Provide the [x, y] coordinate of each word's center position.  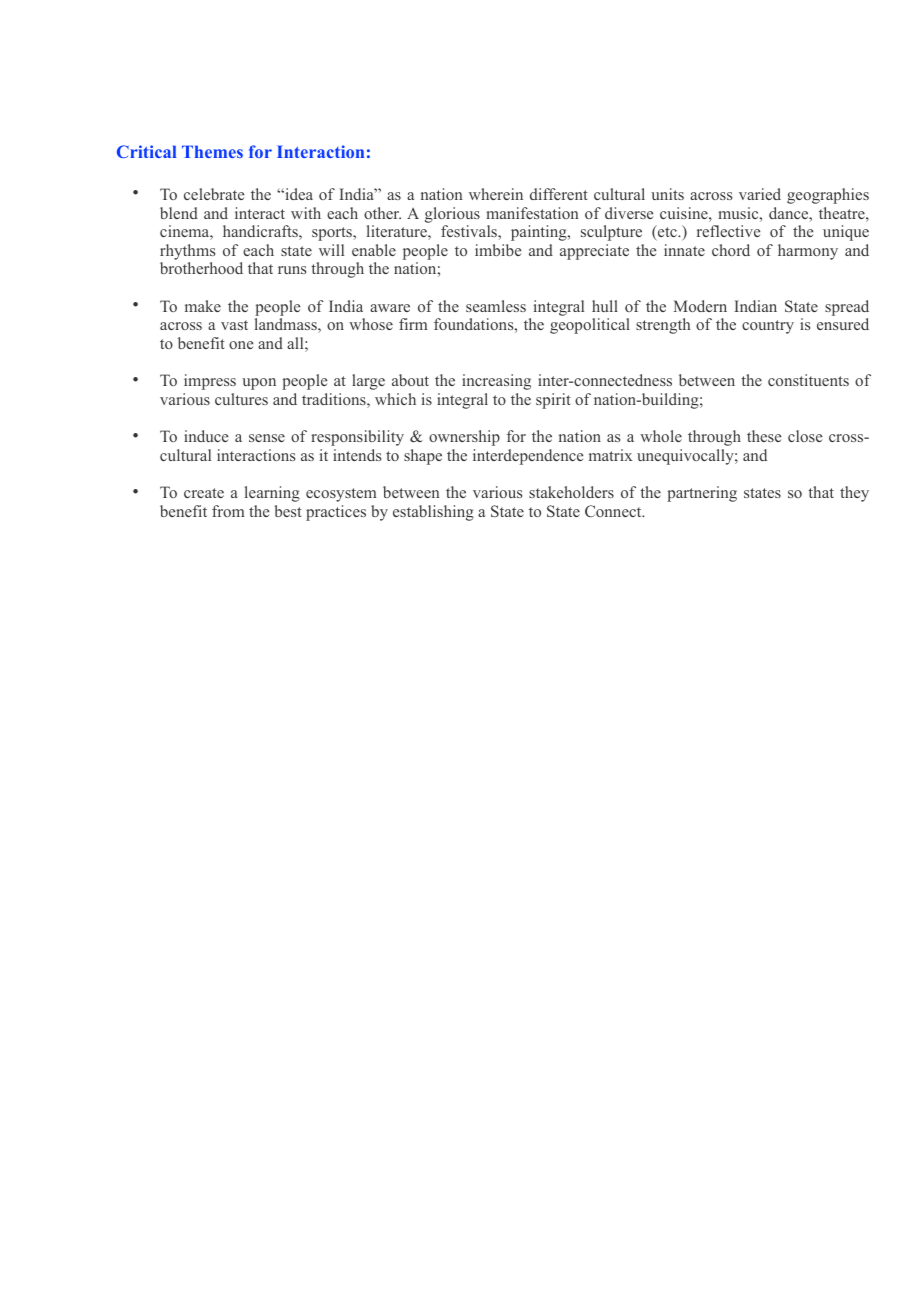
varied [760, 194]
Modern [700, 306]
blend [179, 213]
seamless [496, 306]
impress [210, 382]
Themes [212, 151]
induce [206, 436]
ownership [464, 438]
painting [540, 233]
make [203, 306]
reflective [728, 231]
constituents [808, 380]
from [228, 511]
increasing [496, 382]
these [764, 436]
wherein [496, 194]
